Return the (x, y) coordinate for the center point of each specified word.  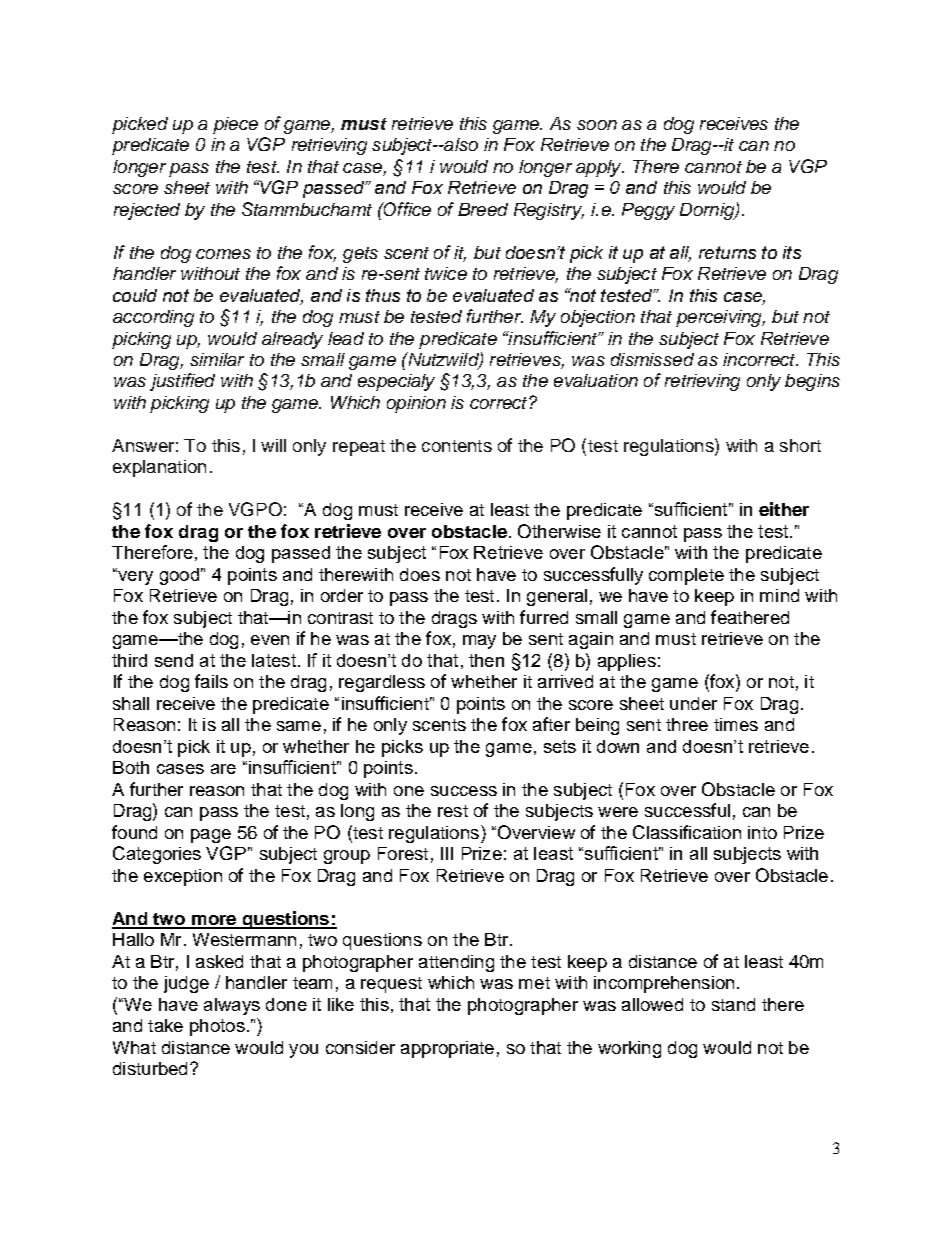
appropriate (447, 1049)
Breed (483, 209)
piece (235, 125)
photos (217, 1027)
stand (733, 1004)
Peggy (648, 211)
